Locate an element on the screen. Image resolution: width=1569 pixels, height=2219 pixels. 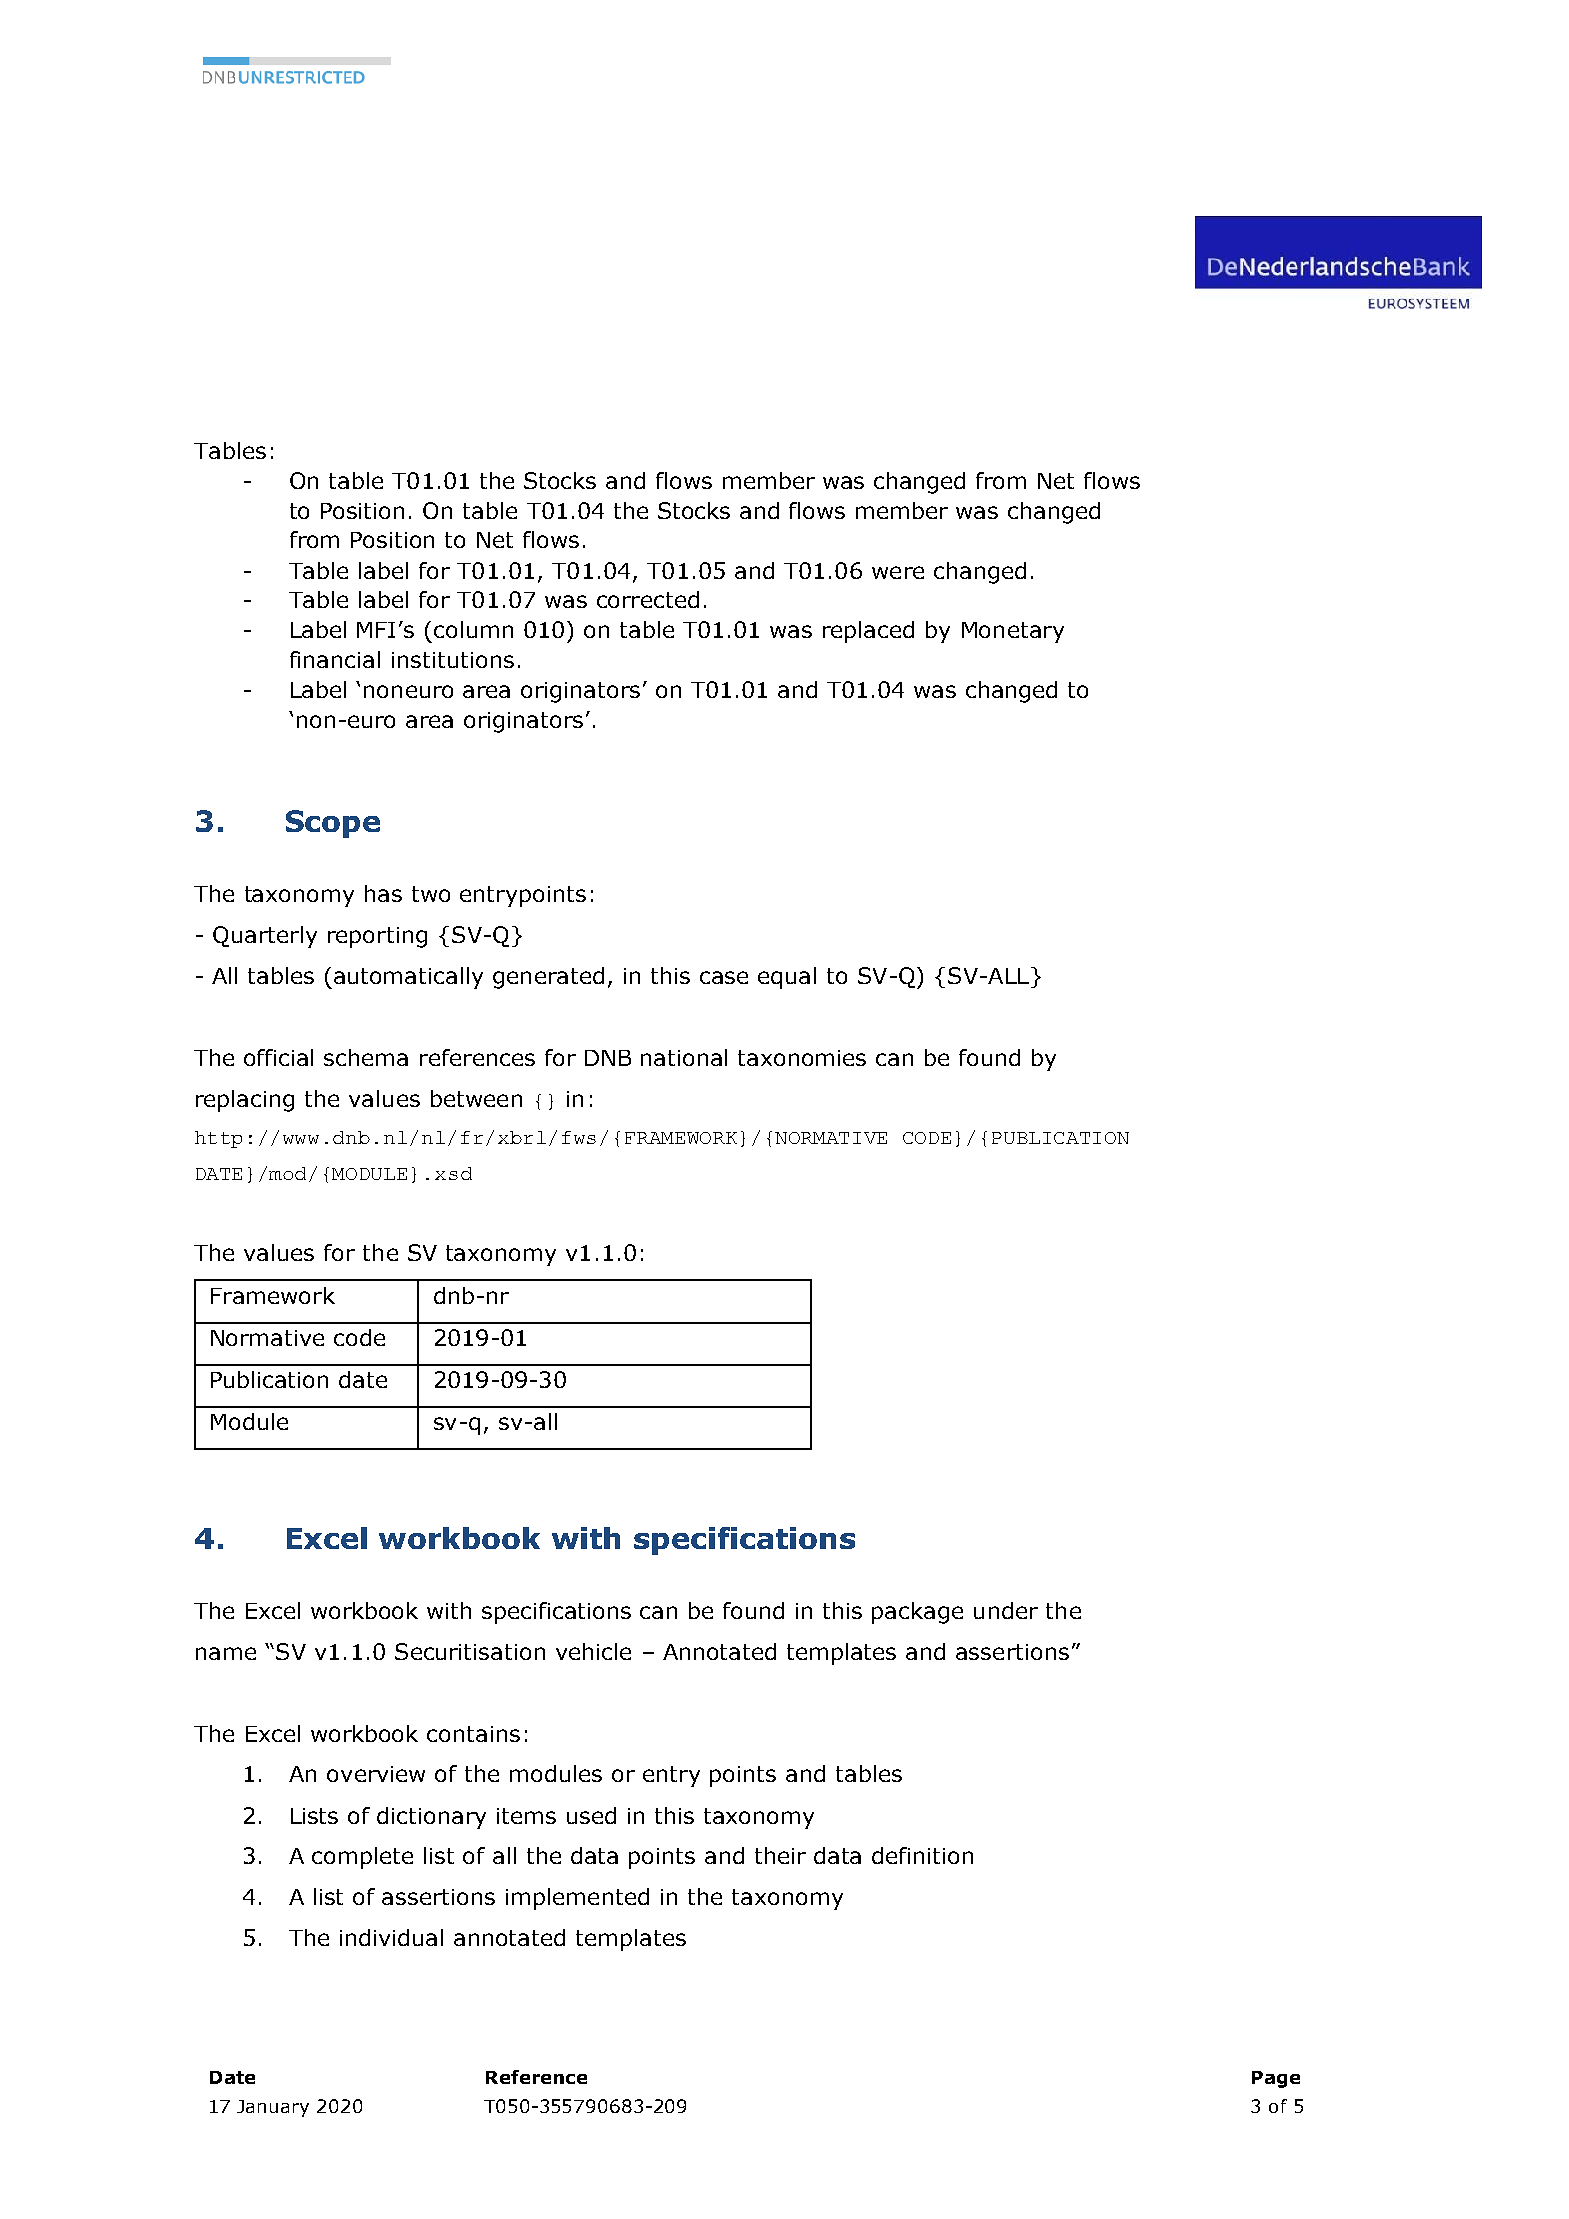
vehicle is located at coordinates (593, 1651).
